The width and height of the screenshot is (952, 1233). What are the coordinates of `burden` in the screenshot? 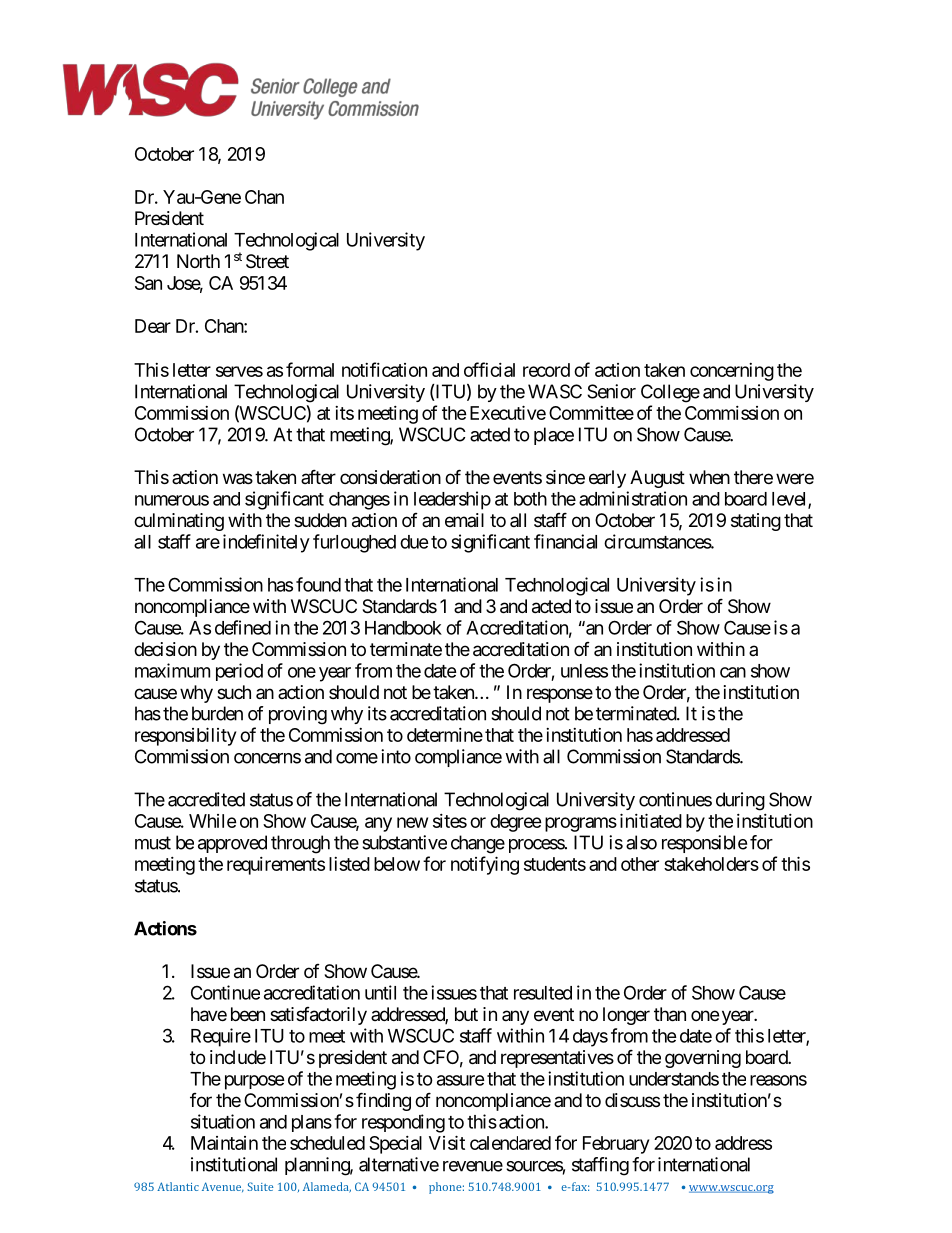 It's located at (217, 713).
